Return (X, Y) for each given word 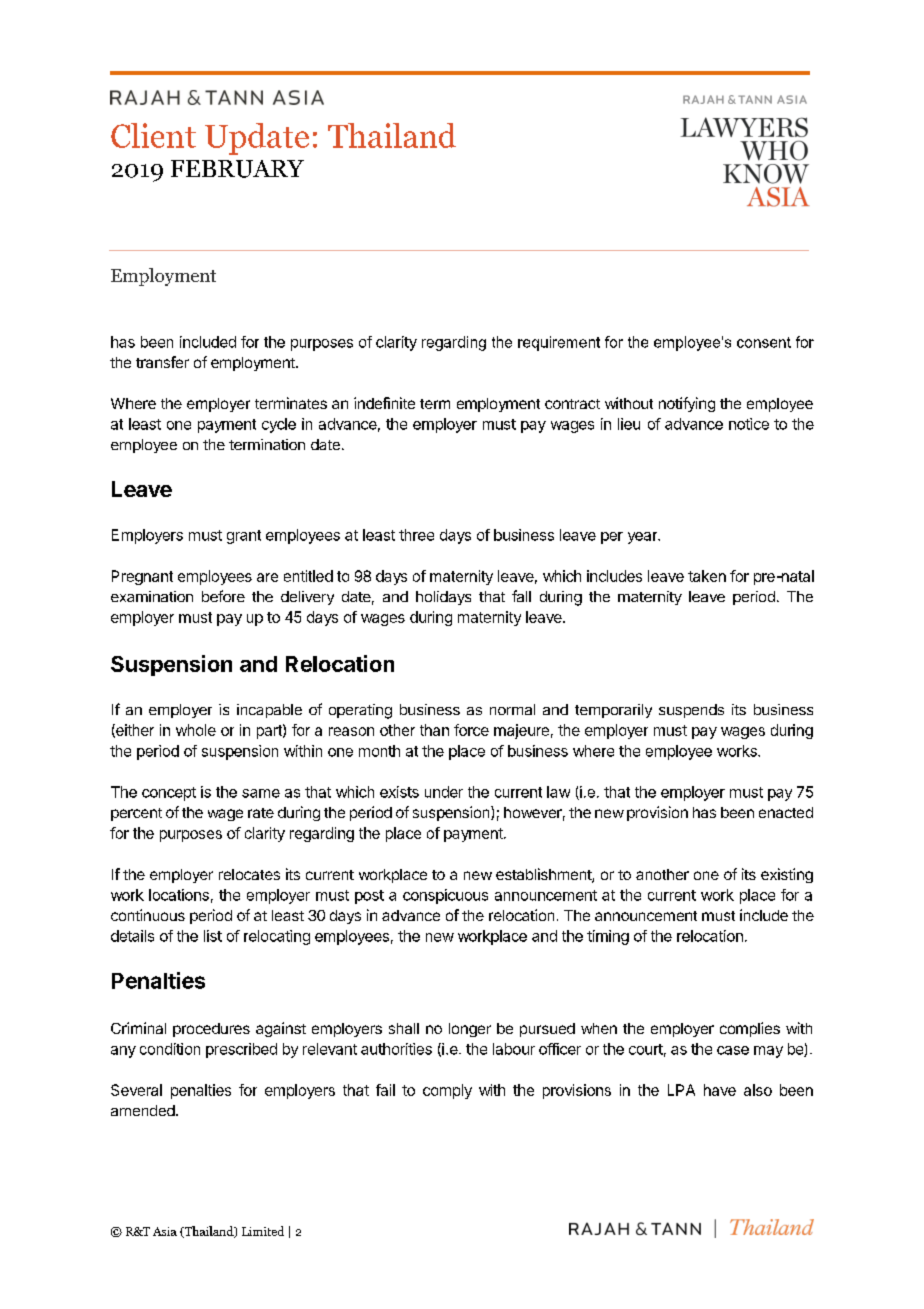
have (720, 1090)
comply (447, 1091)
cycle (279, 425)
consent (764, 342)
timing (608, 937)
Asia (165, 1231)
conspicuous (445, 896)
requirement (559, 343)
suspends (691, 711)
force (471, 730)
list (213, 936)
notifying (687, 404)
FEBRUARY (237, 169)
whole (196, 730)
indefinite (384, 403)
